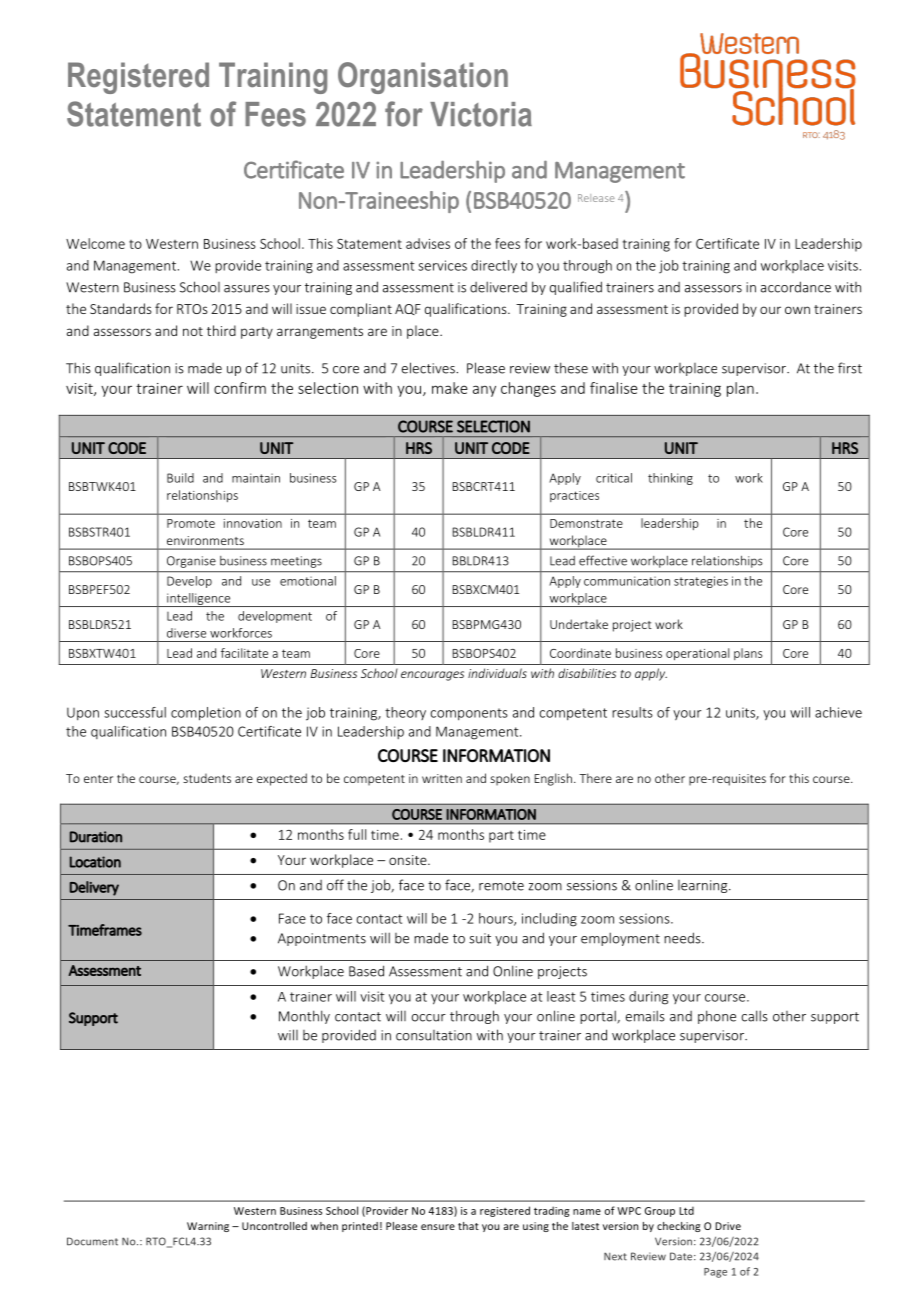 This screenshot has height=1308, width=924. I want to click on practices, so click(574, 496).
